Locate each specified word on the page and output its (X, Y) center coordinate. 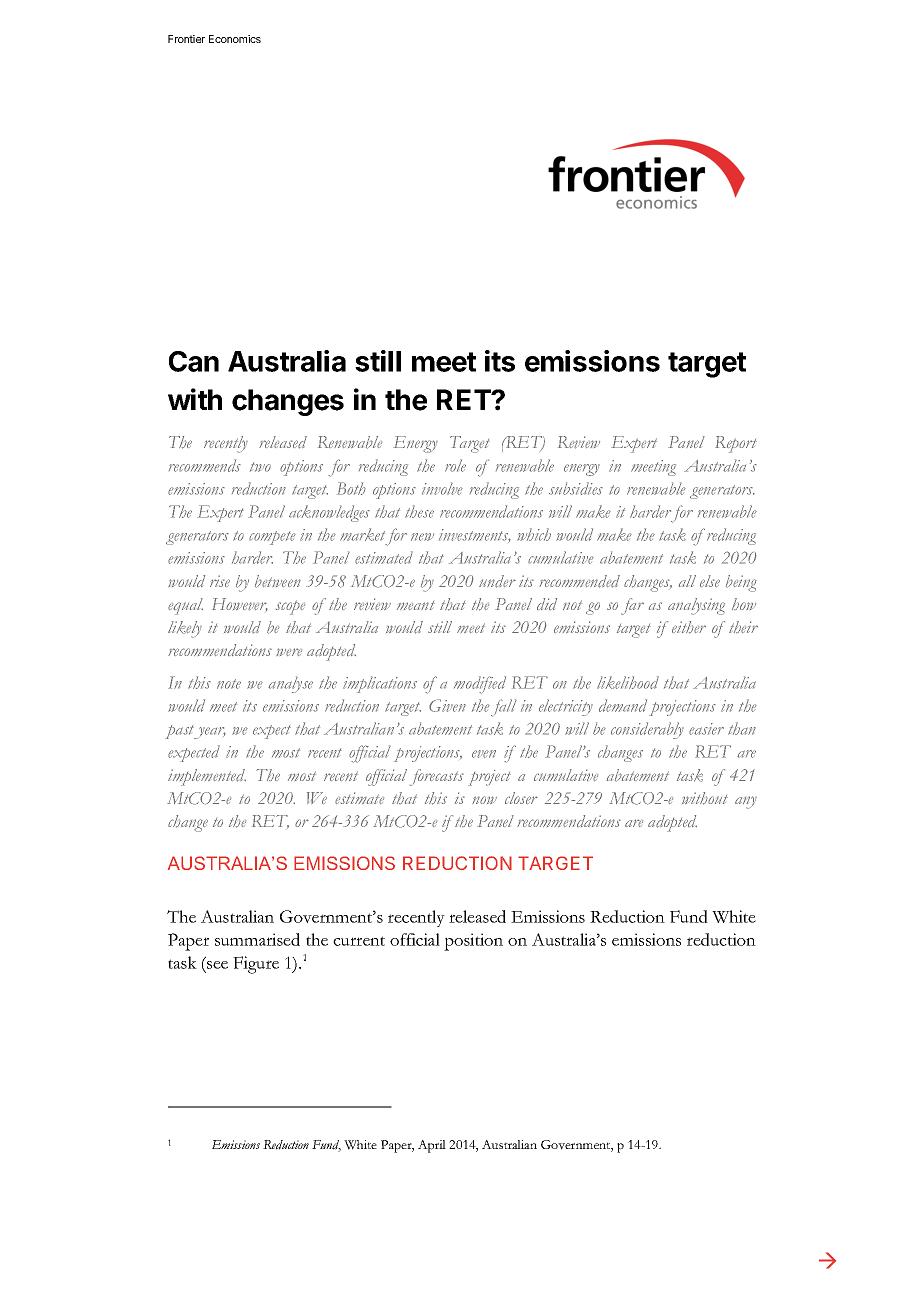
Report (736, 444)
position (473, 942)
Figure (256, 965)
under (497, 581)
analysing (696, 606)
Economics (235, 39)
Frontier (186, 39)
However (240, 604)
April (432, 1146)
